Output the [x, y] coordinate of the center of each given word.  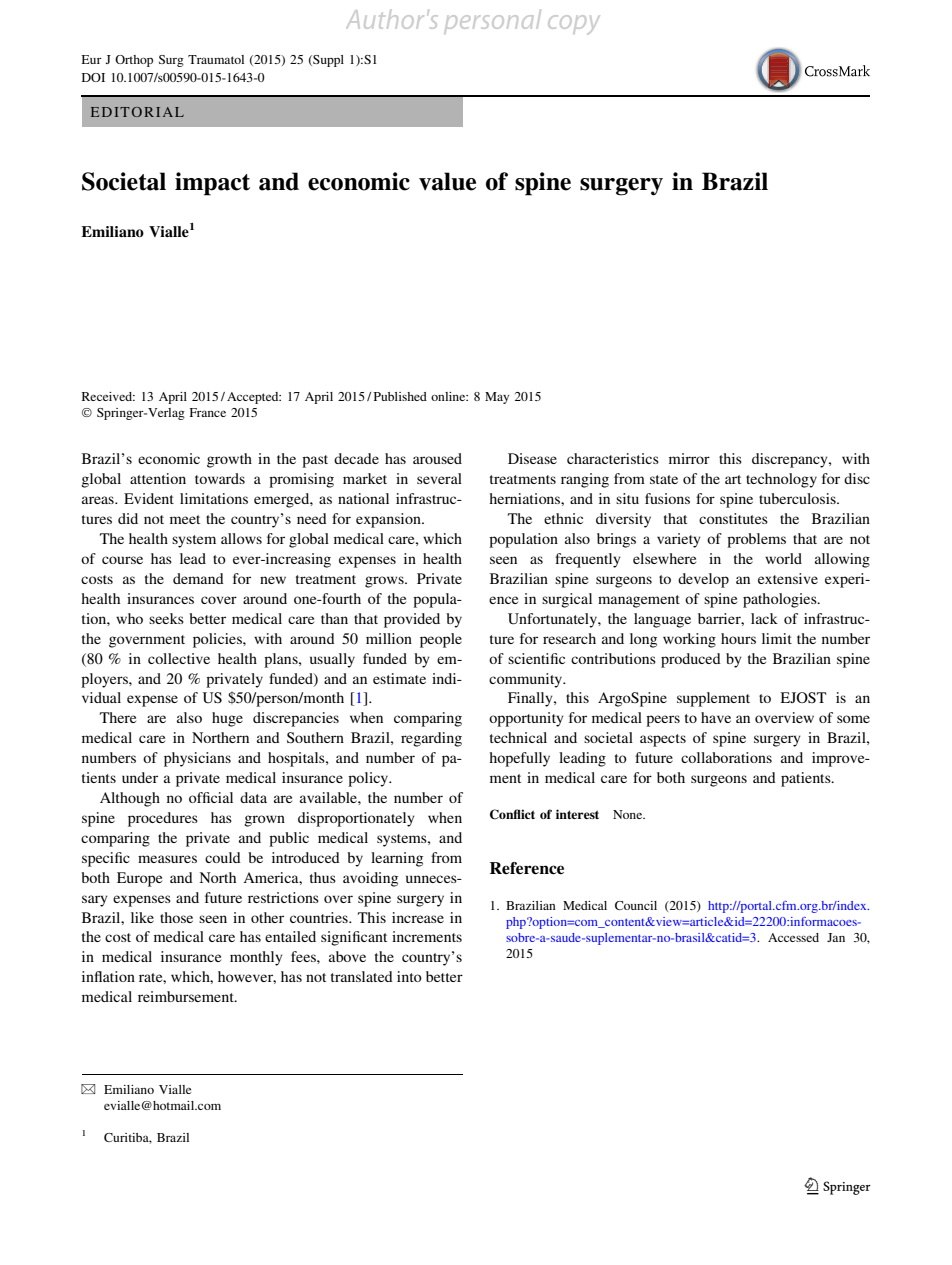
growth [229, 460]
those [176, 917]
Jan [836, 937]
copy [573, 24]
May [497, 398]
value [447, 181]
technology [781, 480]
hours [738, 638]
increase [418, 917]
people [441, 640]
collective [179, 658]
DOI [93, 77]
